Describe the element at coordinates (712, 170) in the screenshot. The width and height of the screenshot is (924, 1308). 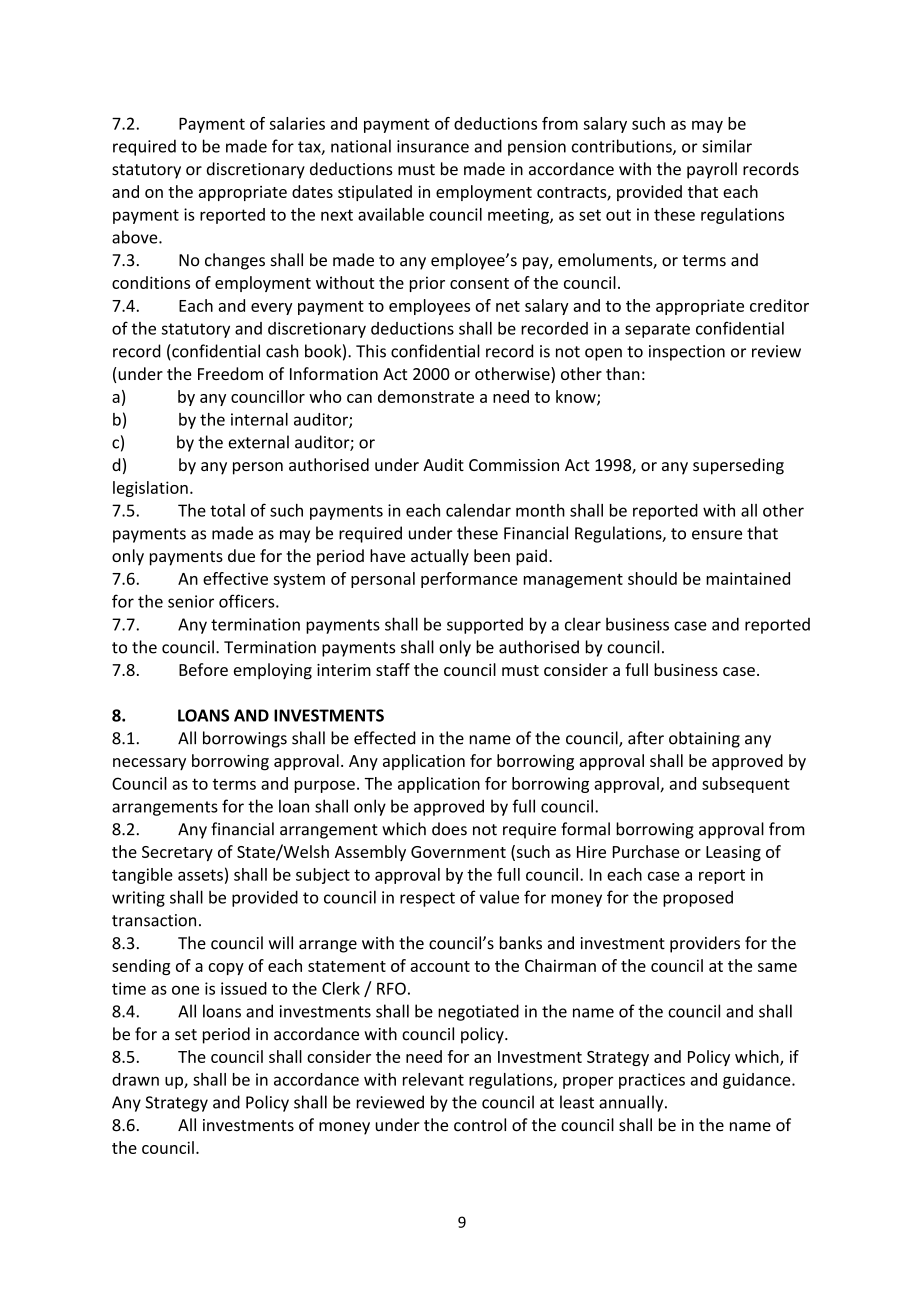
I see `payroll` at that location.
